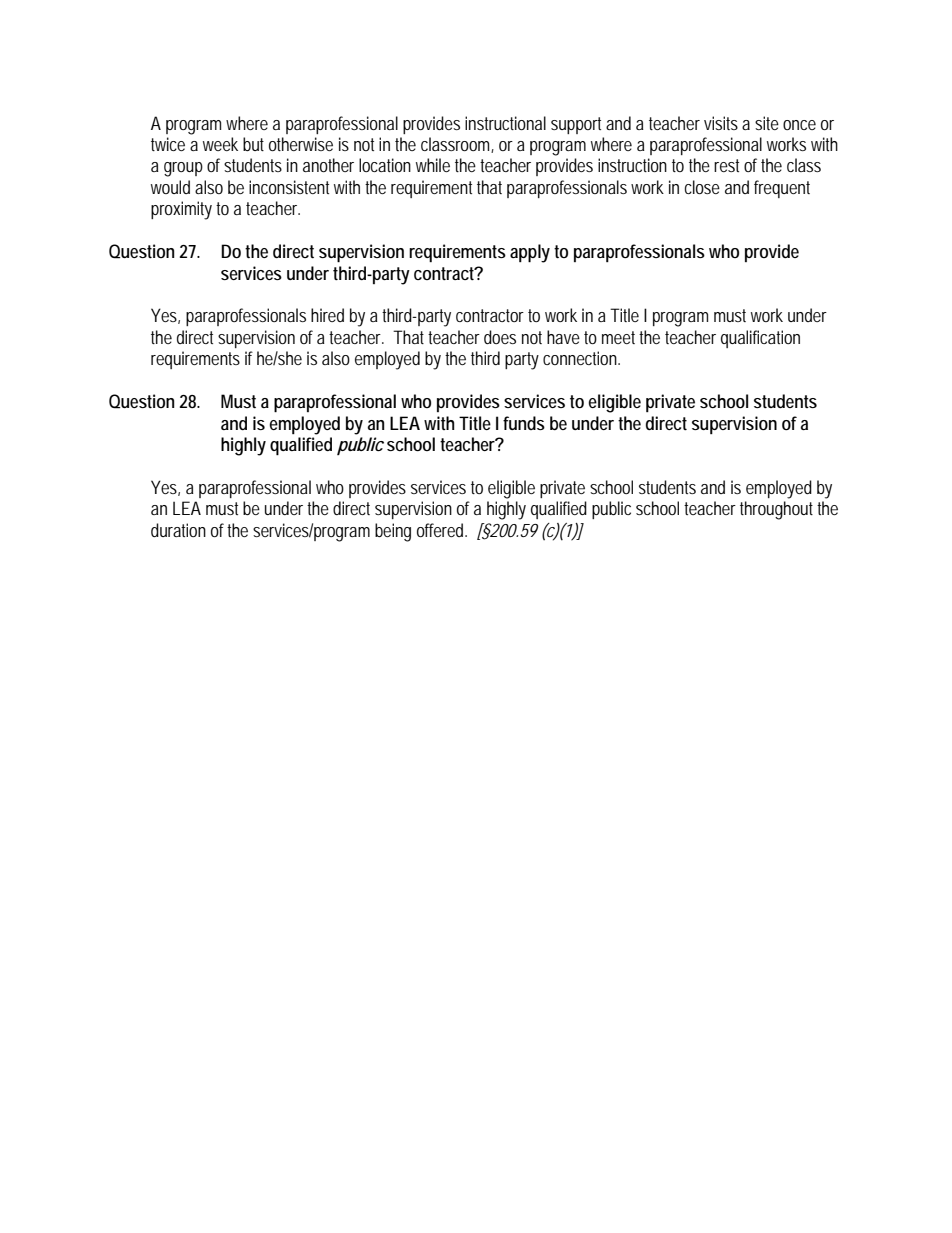 Image resolution: width=952 pixels, height=1233 pixels. Describe the element at coordinates (178, 530) in the image. I see `duration` at that location.
